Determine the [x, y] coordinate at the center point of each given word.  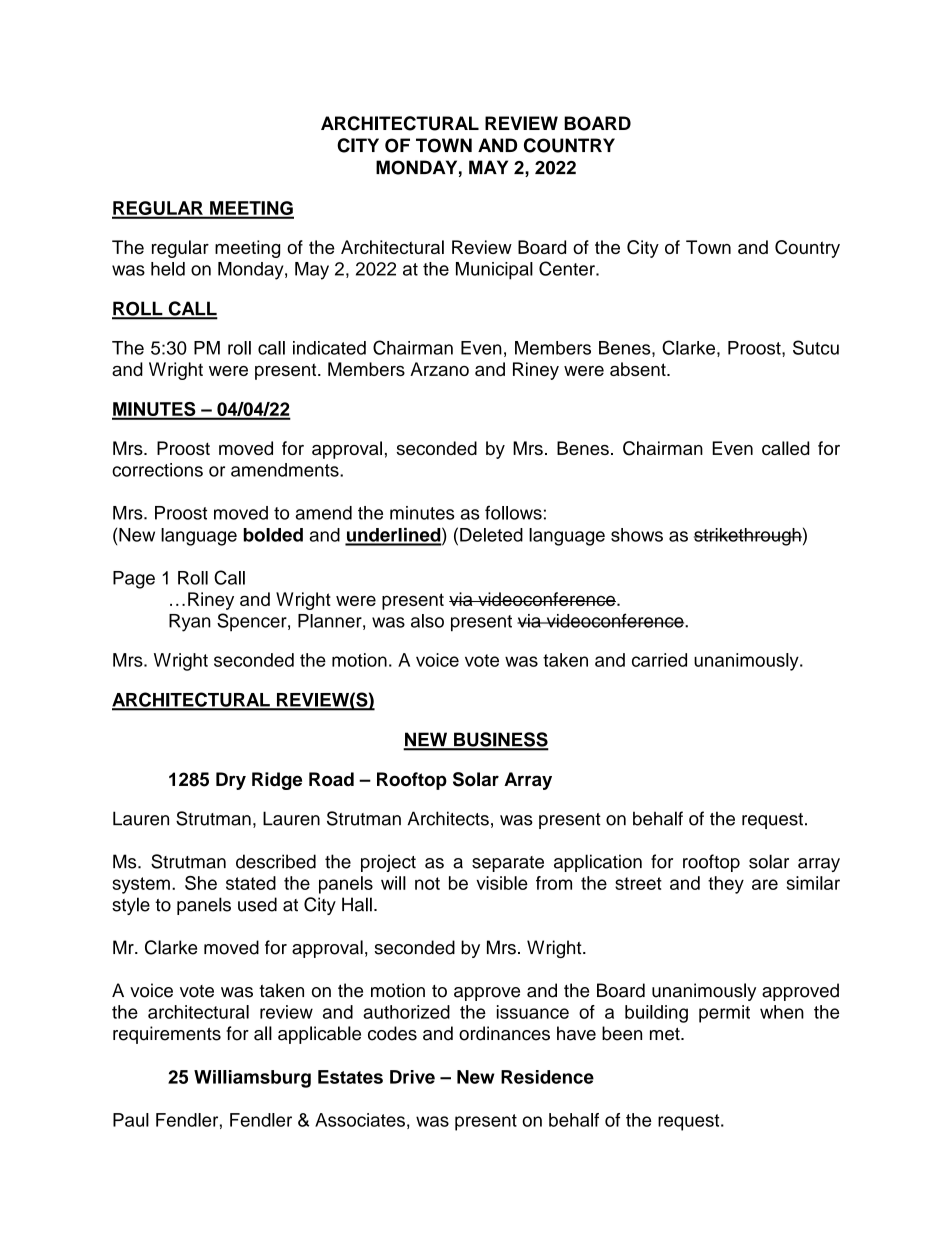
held [168, 269]
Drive [412, 1077]
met [666, 1034]
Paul [131, 1120]
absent [639, 369]
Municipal [494, 271]
